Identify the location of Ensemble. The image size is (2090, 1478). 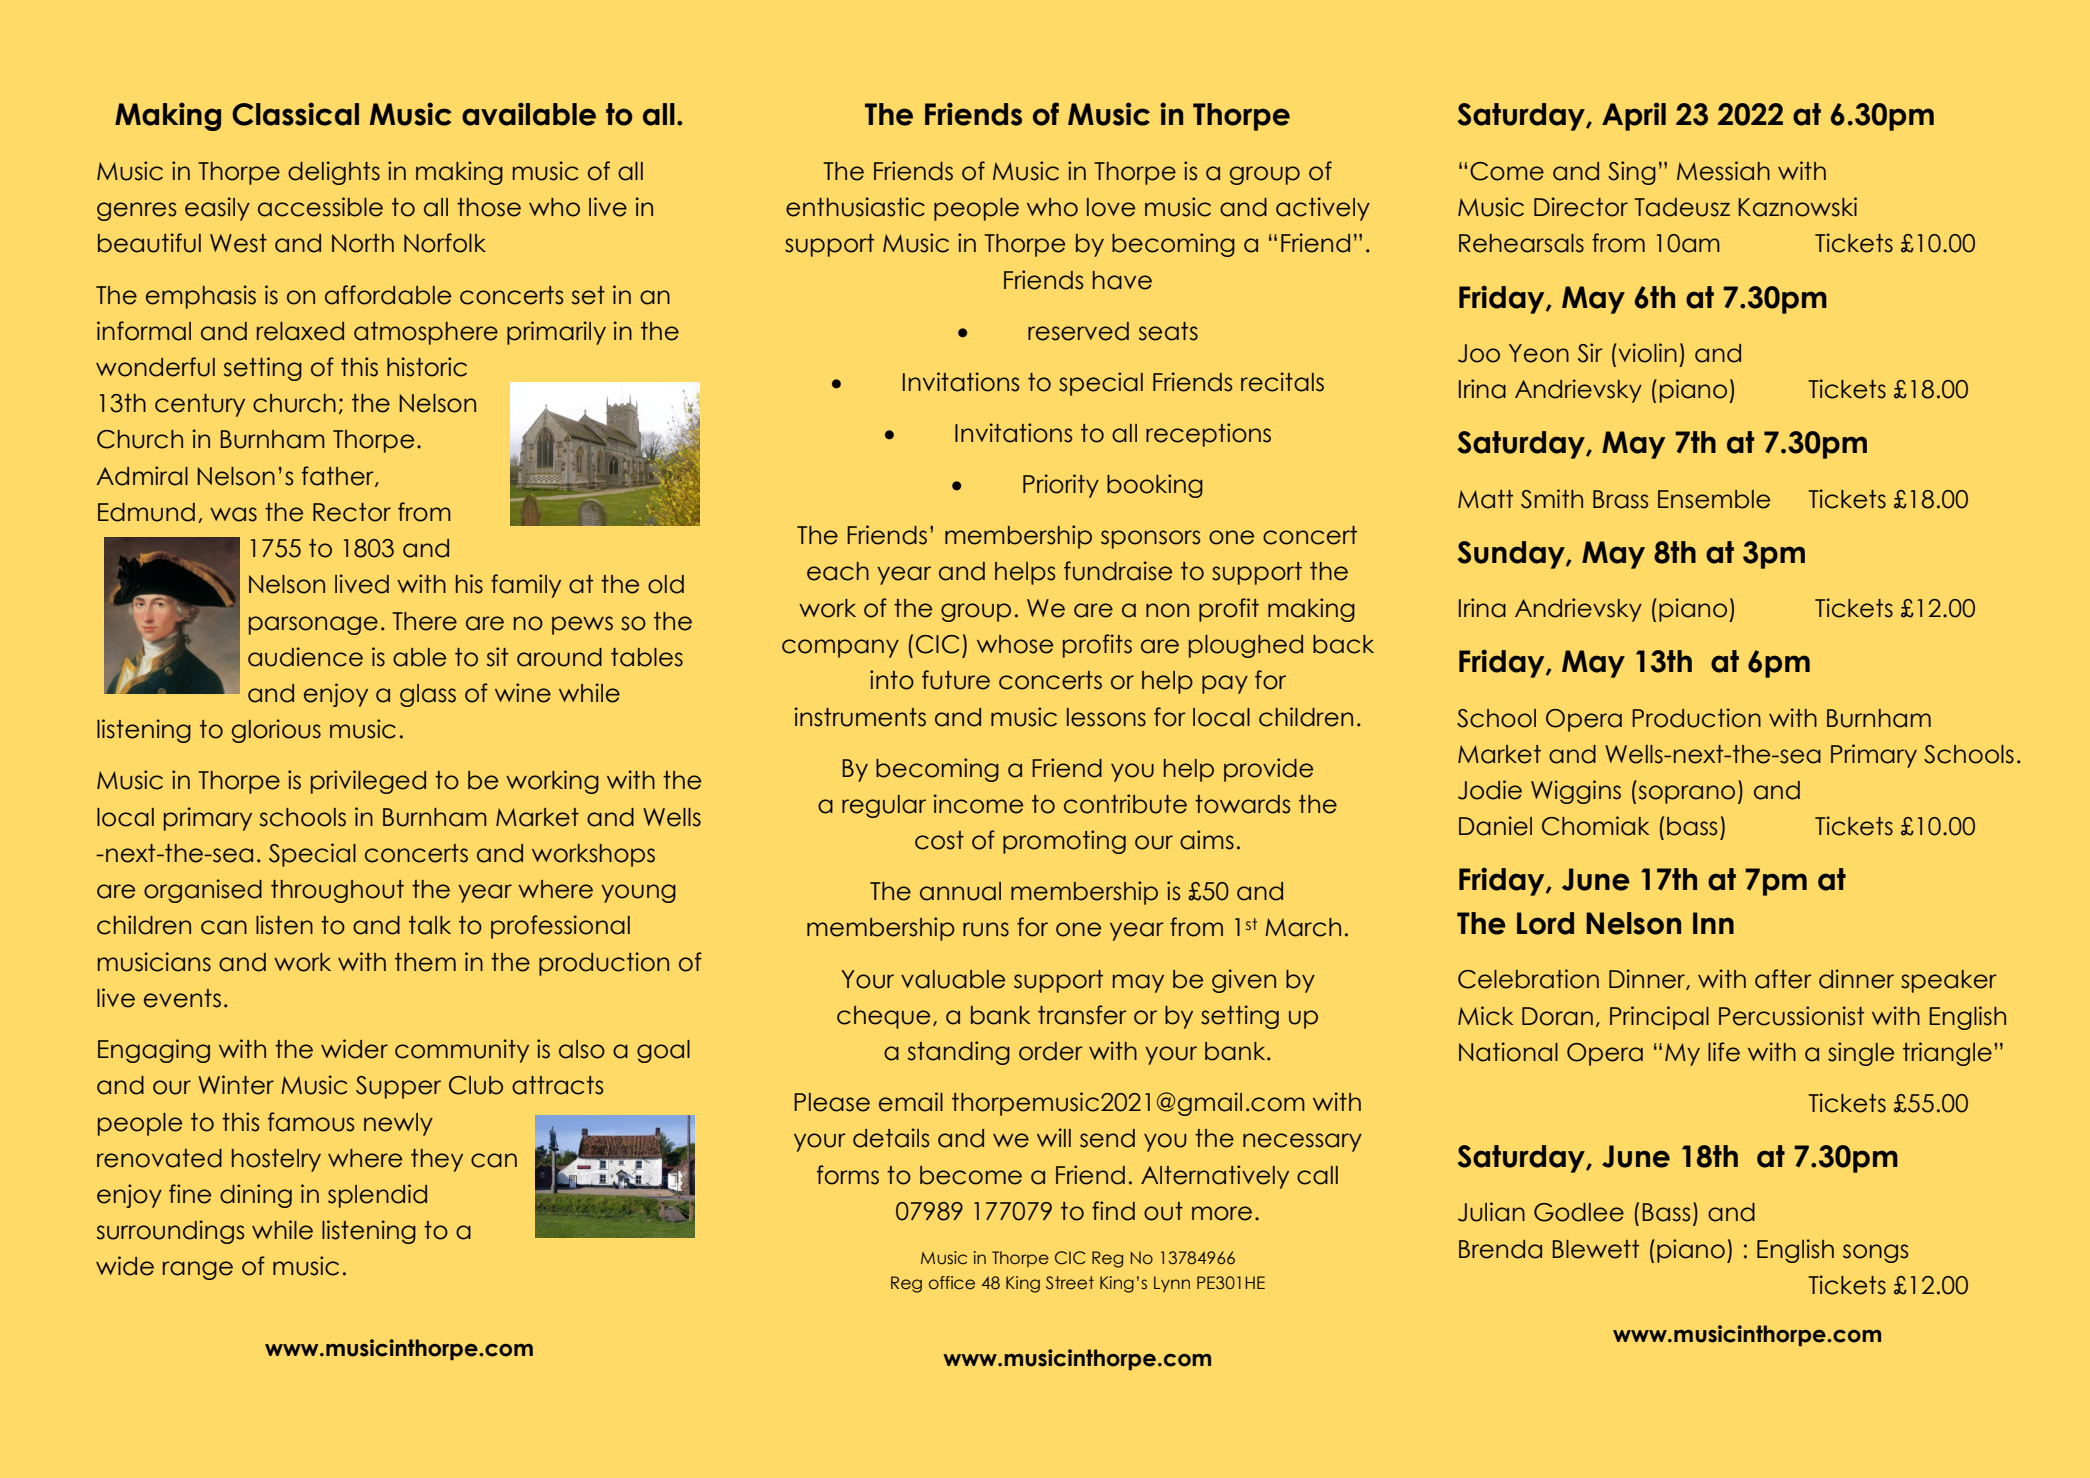
(1714, 499).
